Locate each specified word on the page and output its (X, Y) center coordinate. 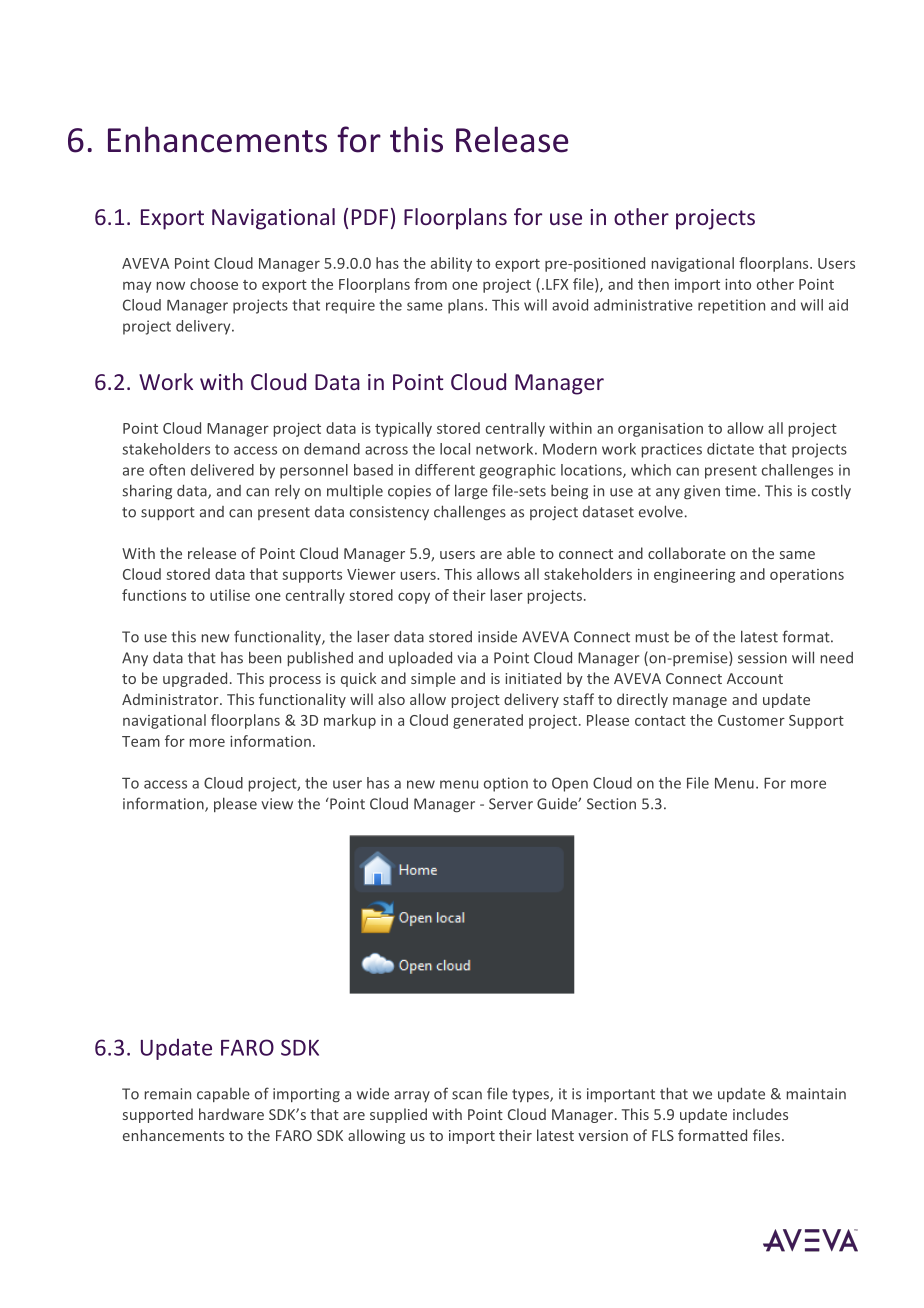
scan (467, 1095)
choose (214, 284)
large (471, 492)
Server (511, 804)
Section (611, 804)
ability (451, 264)
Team (141, 741)
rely (287, 491)
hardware (231, 1114)
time (740, 491)
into (738, 284)
